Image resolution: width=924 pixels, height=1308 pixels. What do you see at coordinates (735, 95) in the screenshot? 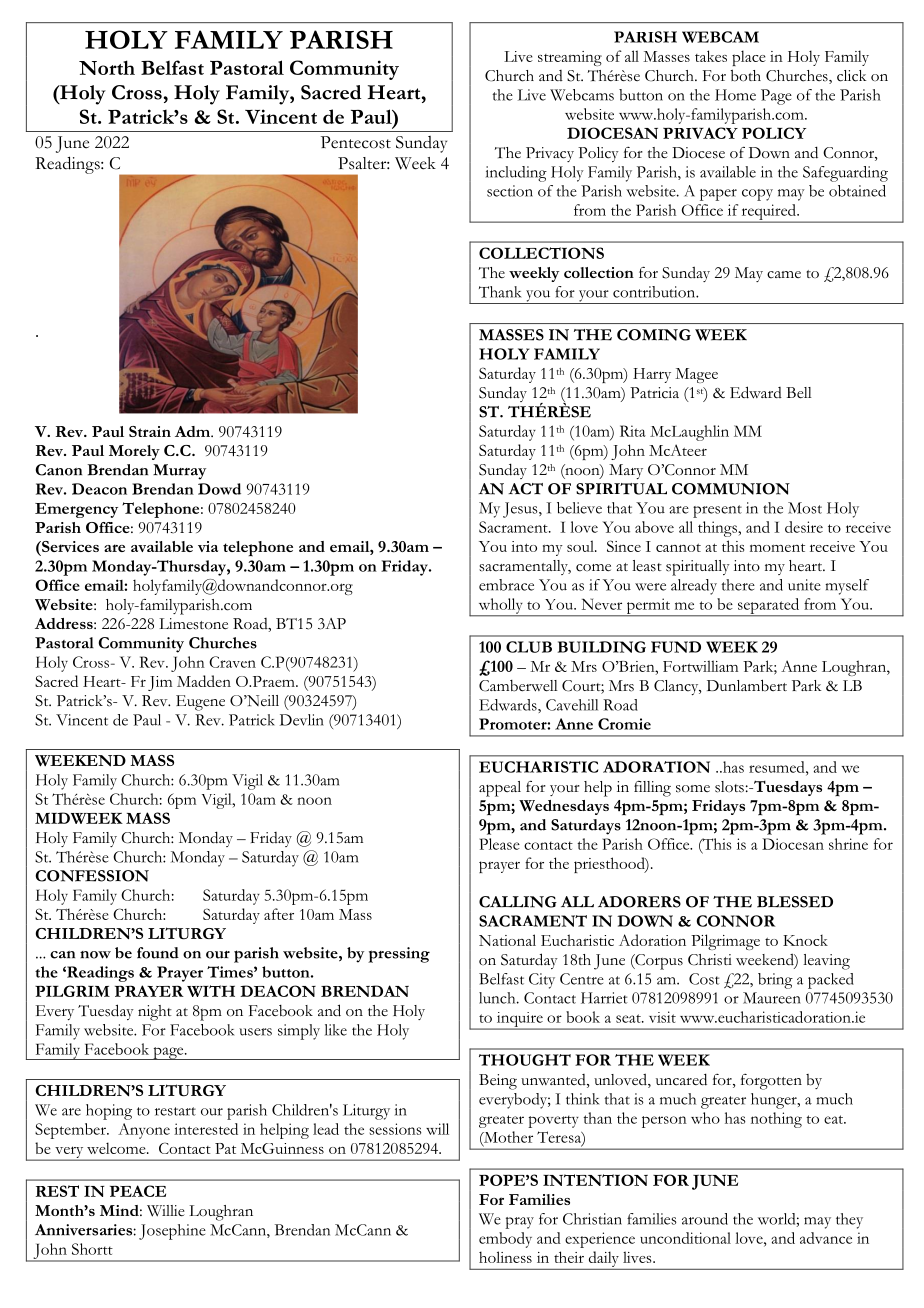
I see `Home` at bounding box center [735, 95].
